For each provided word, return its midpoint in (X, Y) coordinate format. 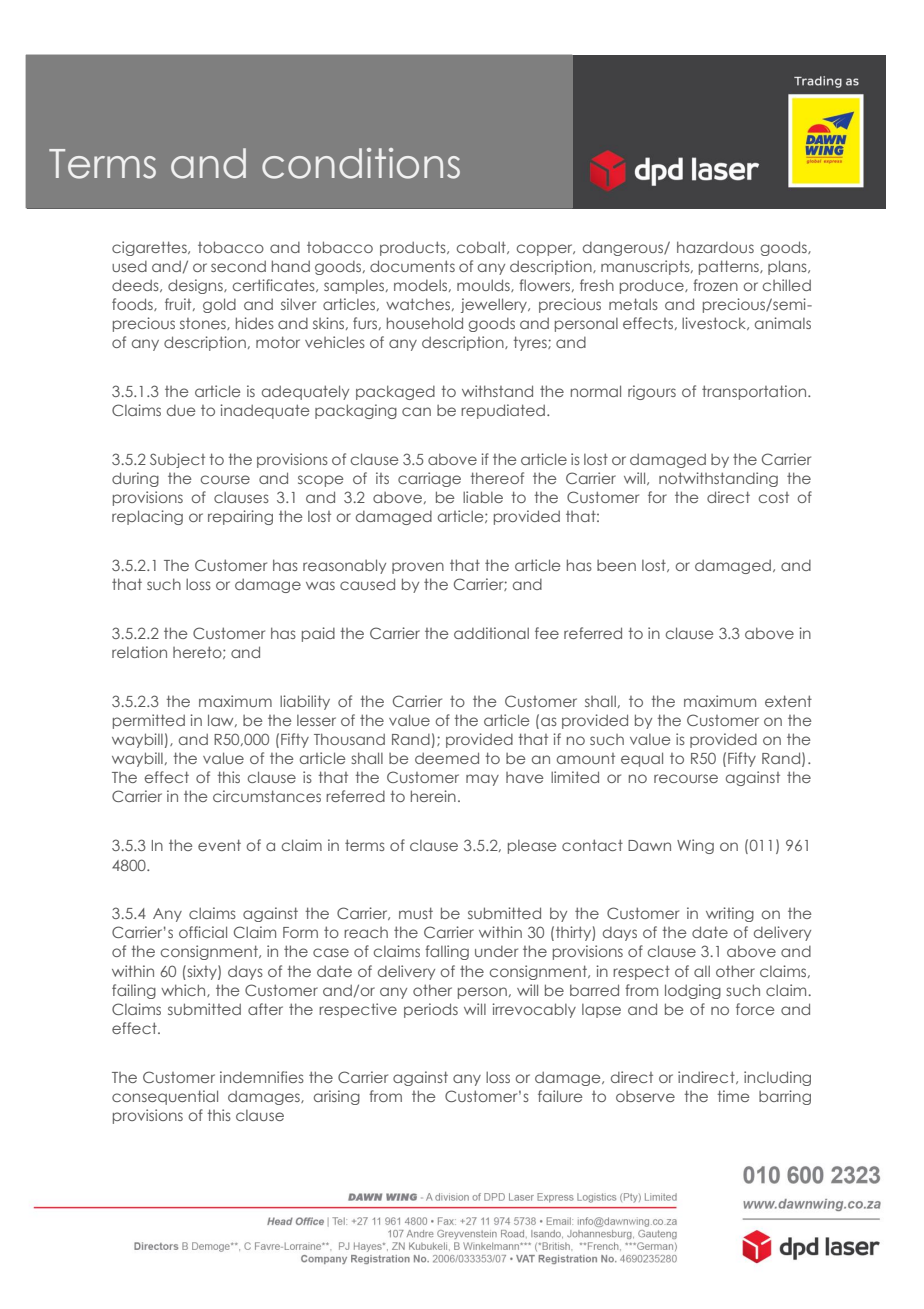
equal (642, 759)
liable (483, 497)
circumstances (267, 796)
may (482, 780)
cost (774, 497)
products (414, 248)
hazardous (715, 247)
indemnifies (262, 1077)
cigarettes (150, 248)
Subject (177, 460)
